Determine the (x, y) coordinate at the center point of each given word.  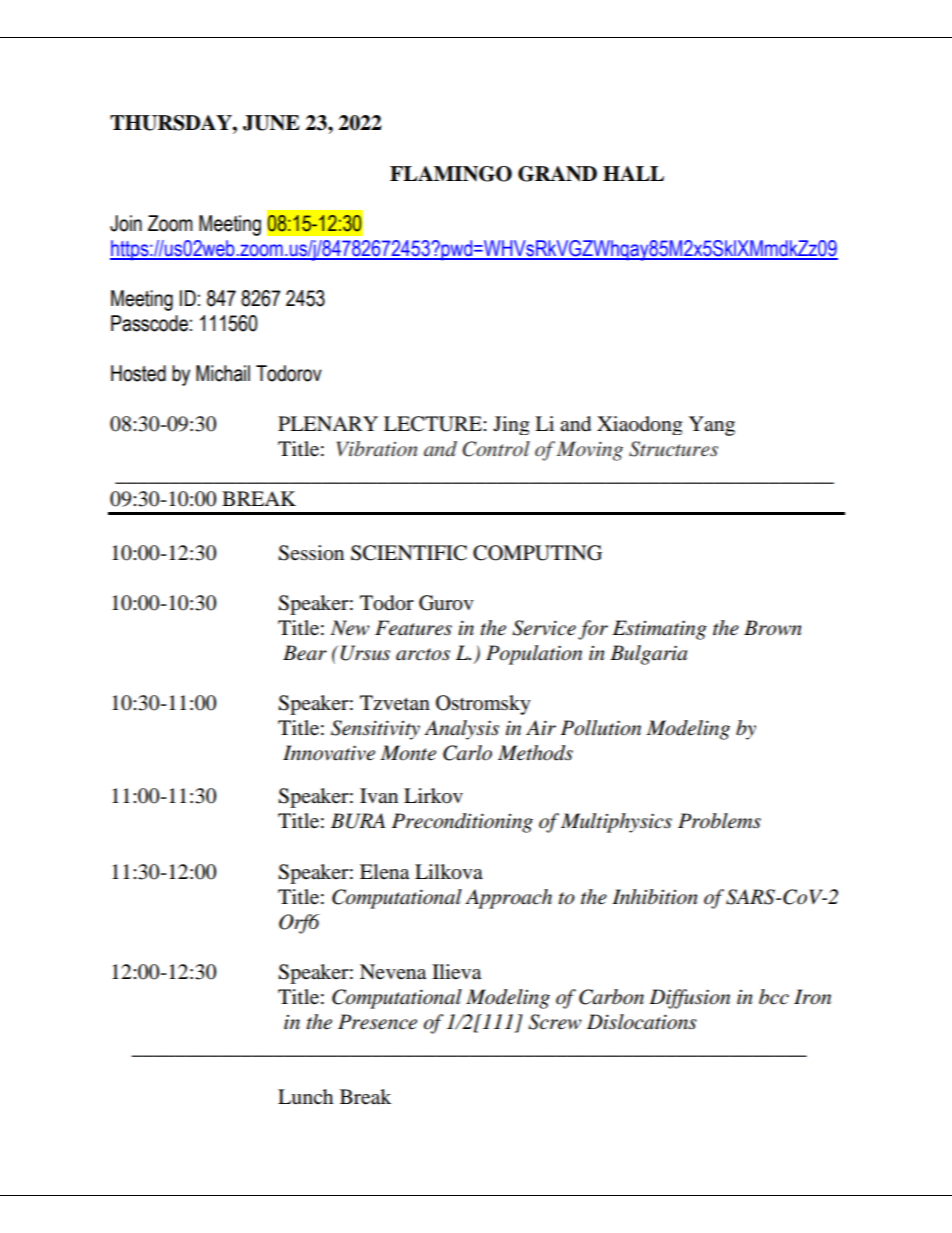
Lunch (305, 1097)
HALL (633, 173)
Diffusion (689, 999)
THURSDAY (172, 123)
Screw (555, 1022)
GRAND (557, 174)
